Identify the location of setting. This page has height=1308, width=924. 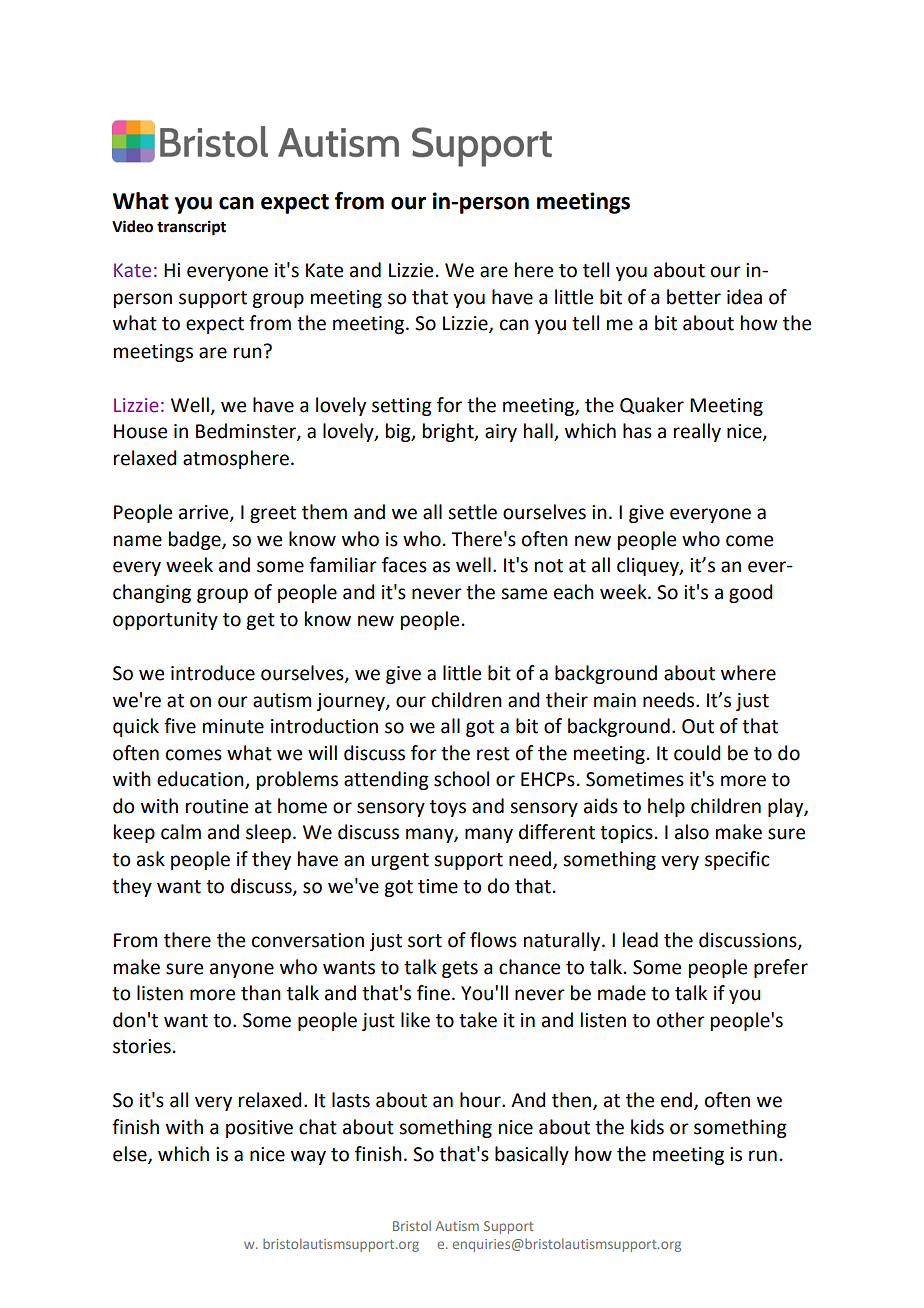
(402, 407).
